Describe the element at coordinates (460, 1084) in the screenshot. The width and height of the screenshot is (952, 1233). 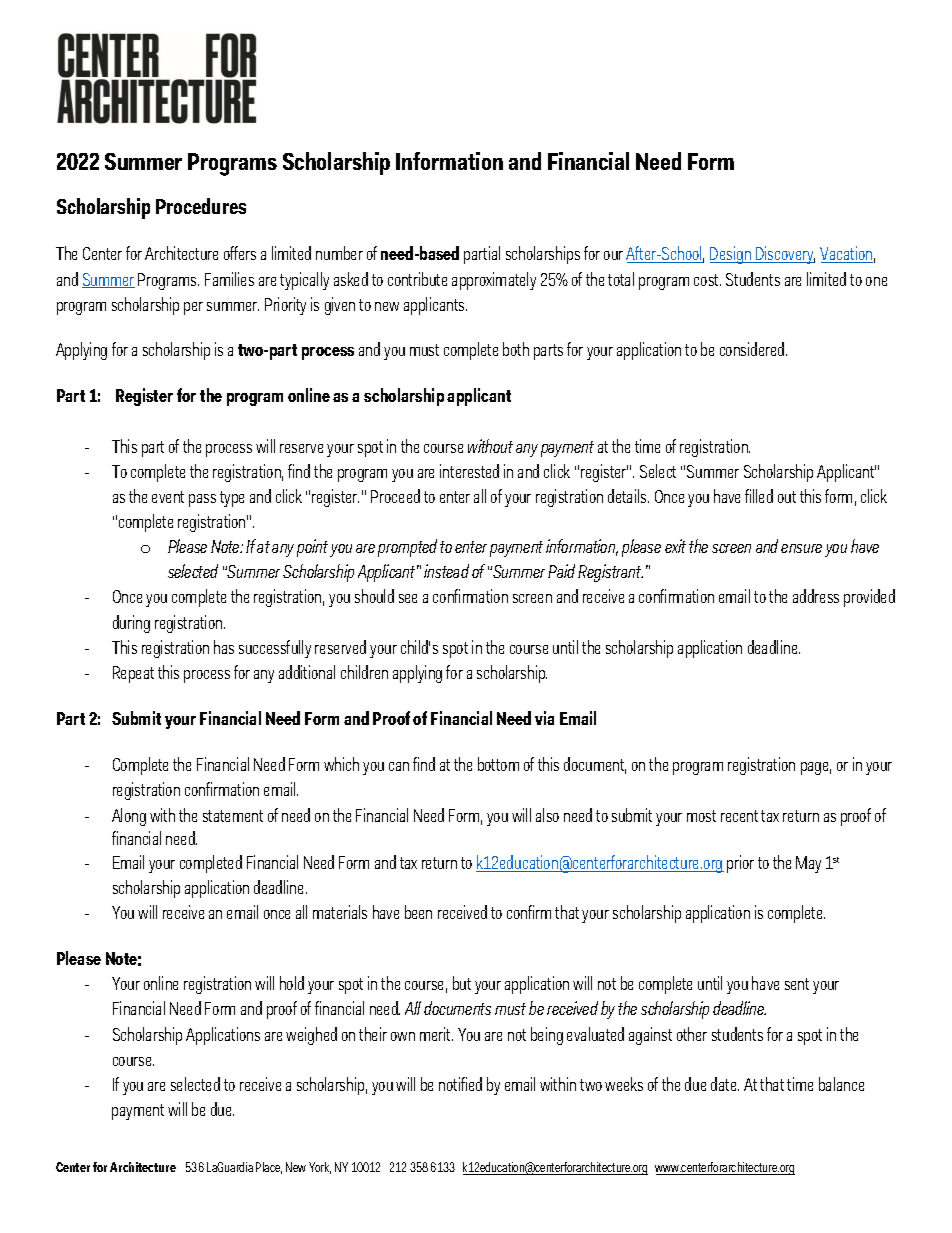
I see `notified` at that location.
